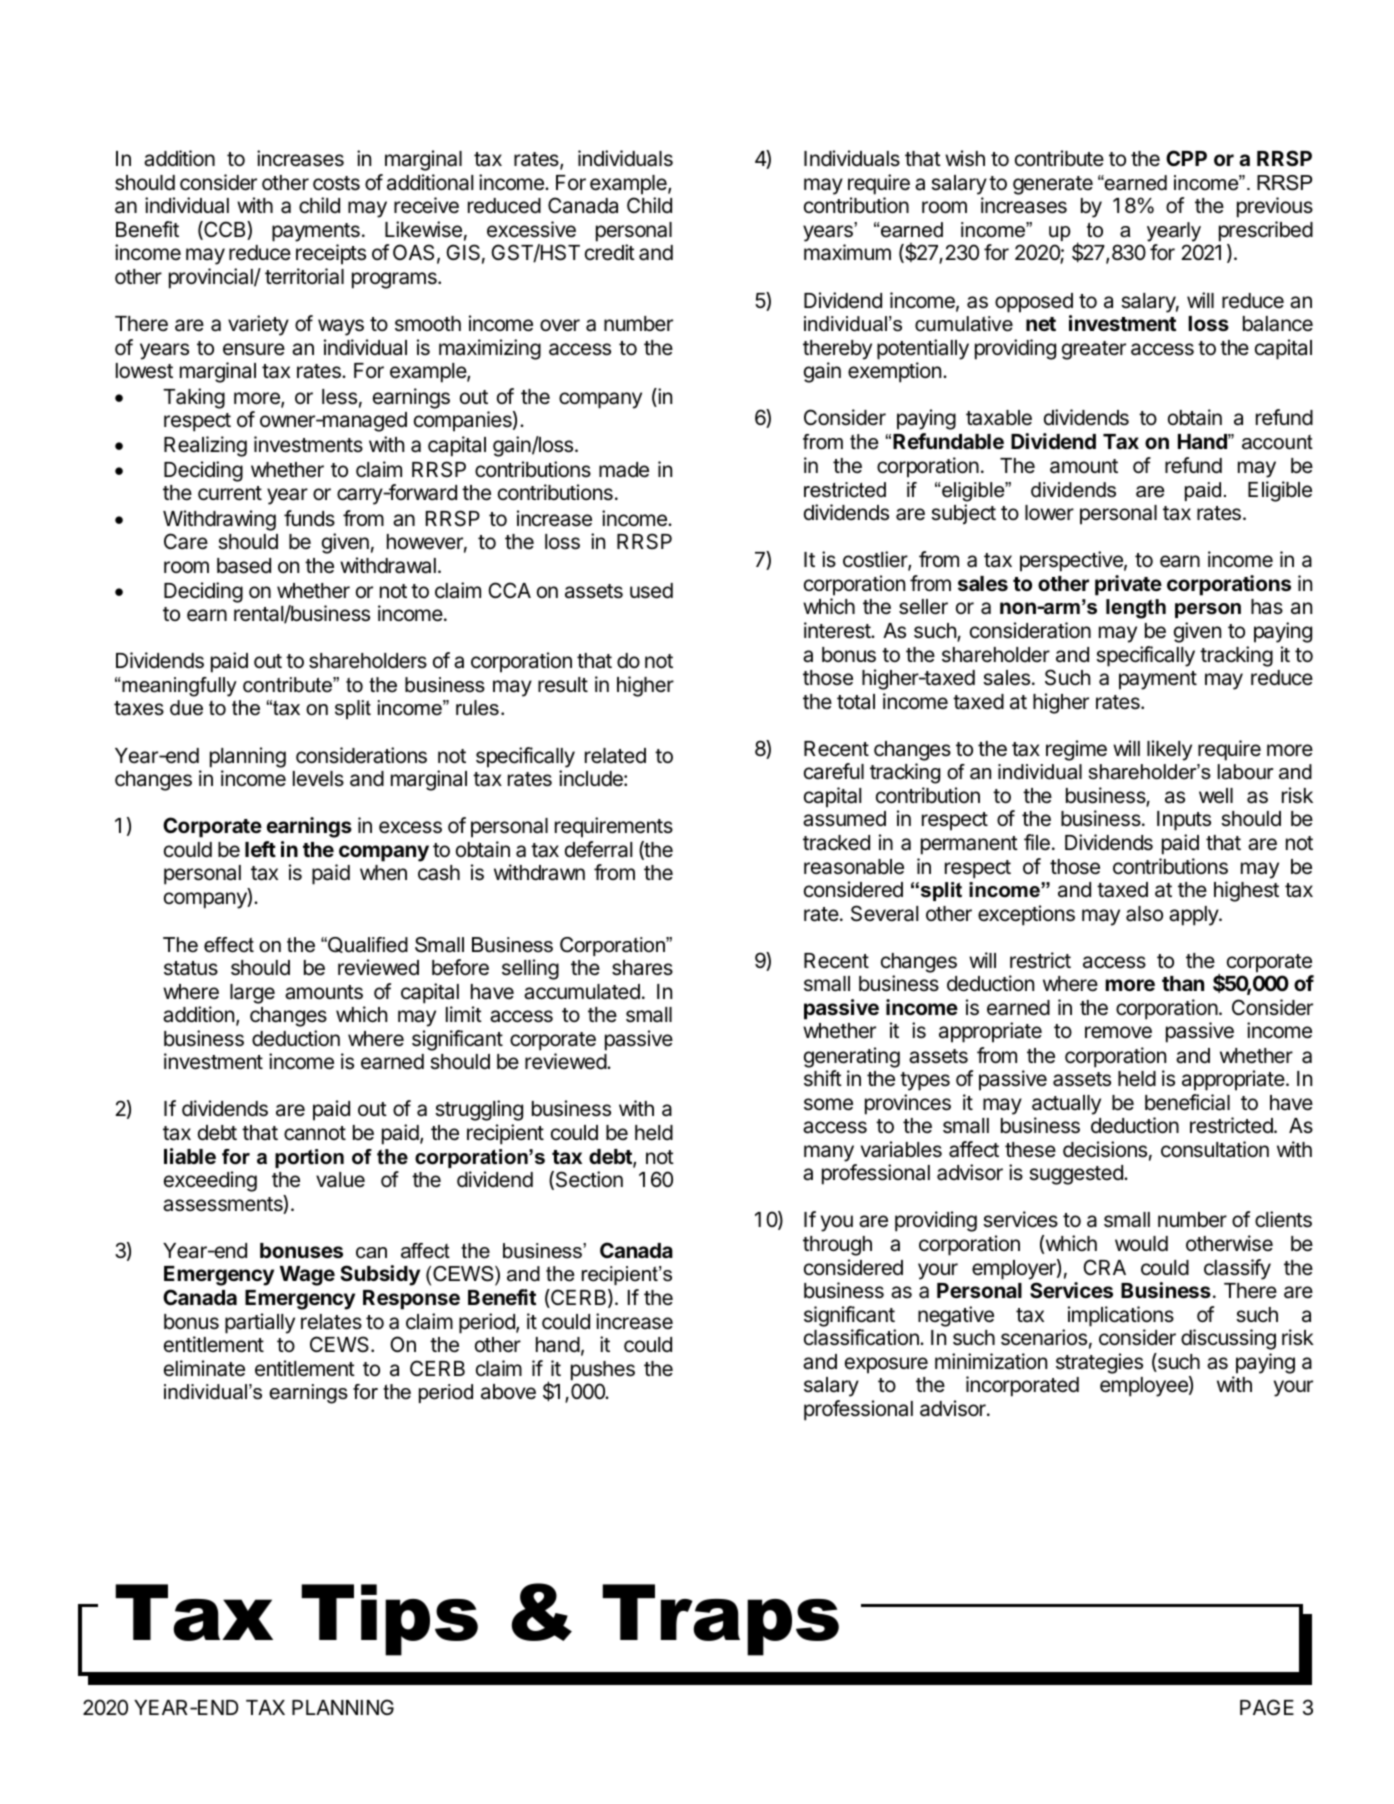 The height and width of the page is (1804, 1394). I want to click on CCB, so click(225, 230).
